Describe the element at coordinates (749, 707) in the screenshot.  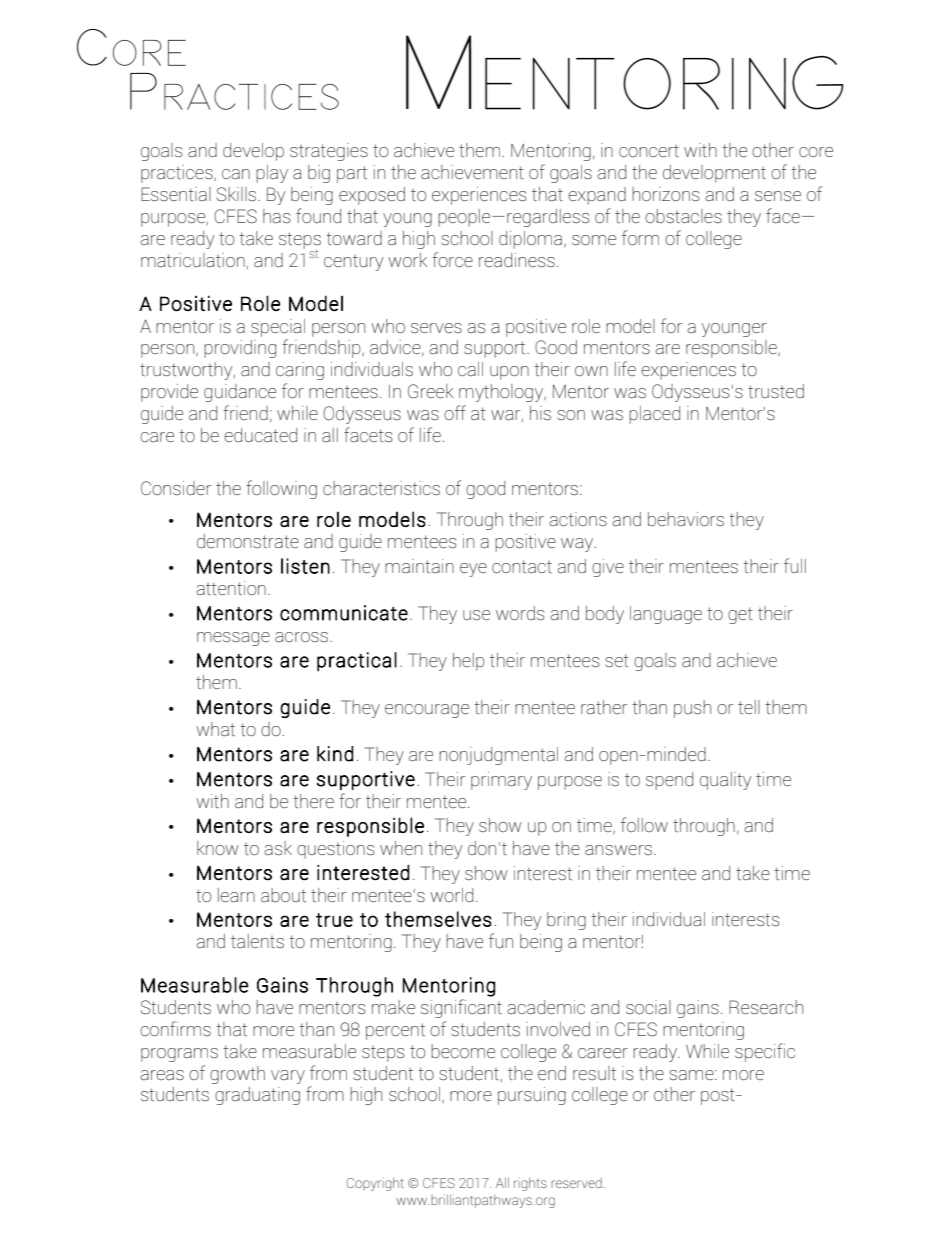
I see `tell` at that location.
